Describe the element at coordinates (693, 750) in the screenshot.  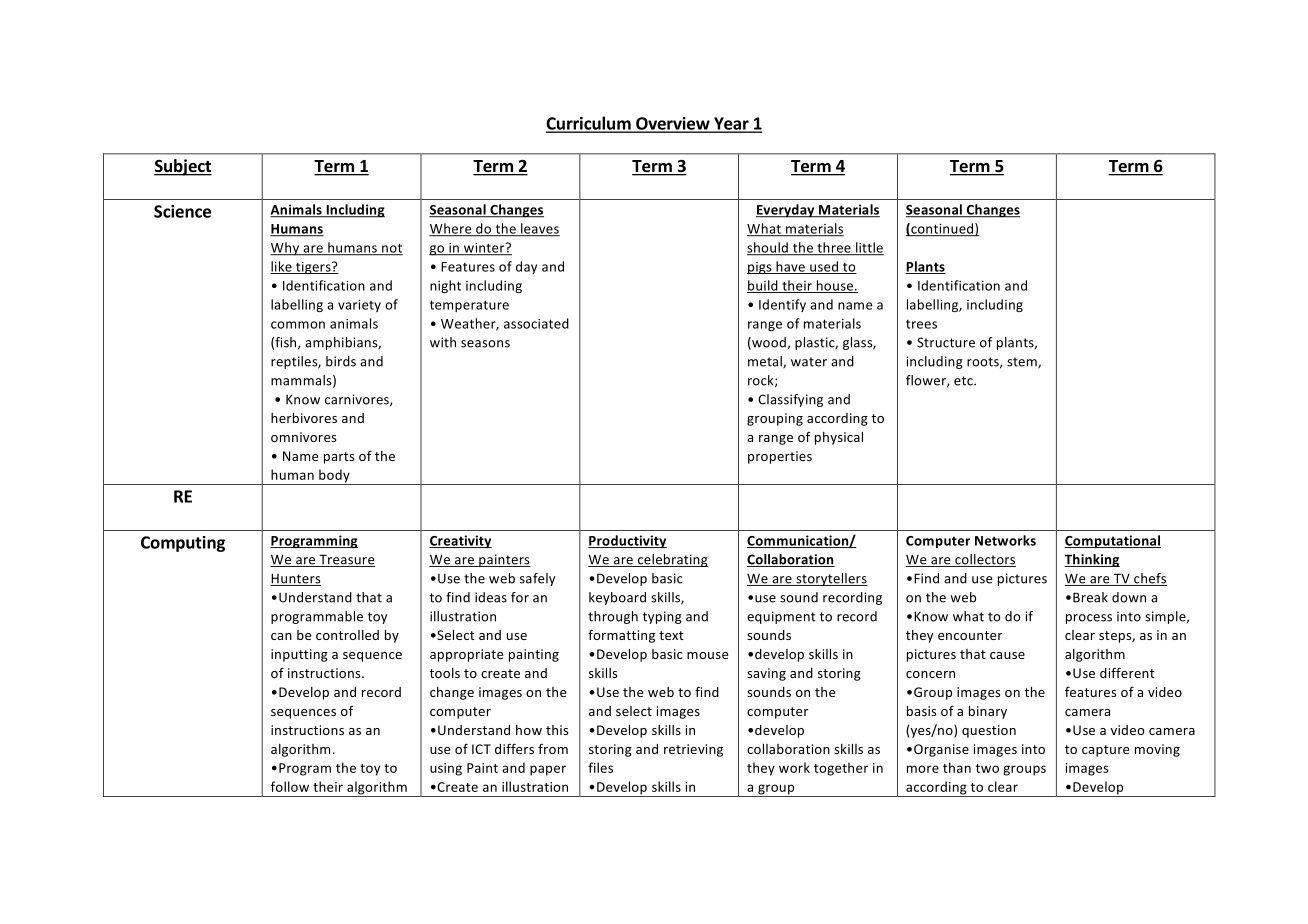
I see `retrieving` at that location.
